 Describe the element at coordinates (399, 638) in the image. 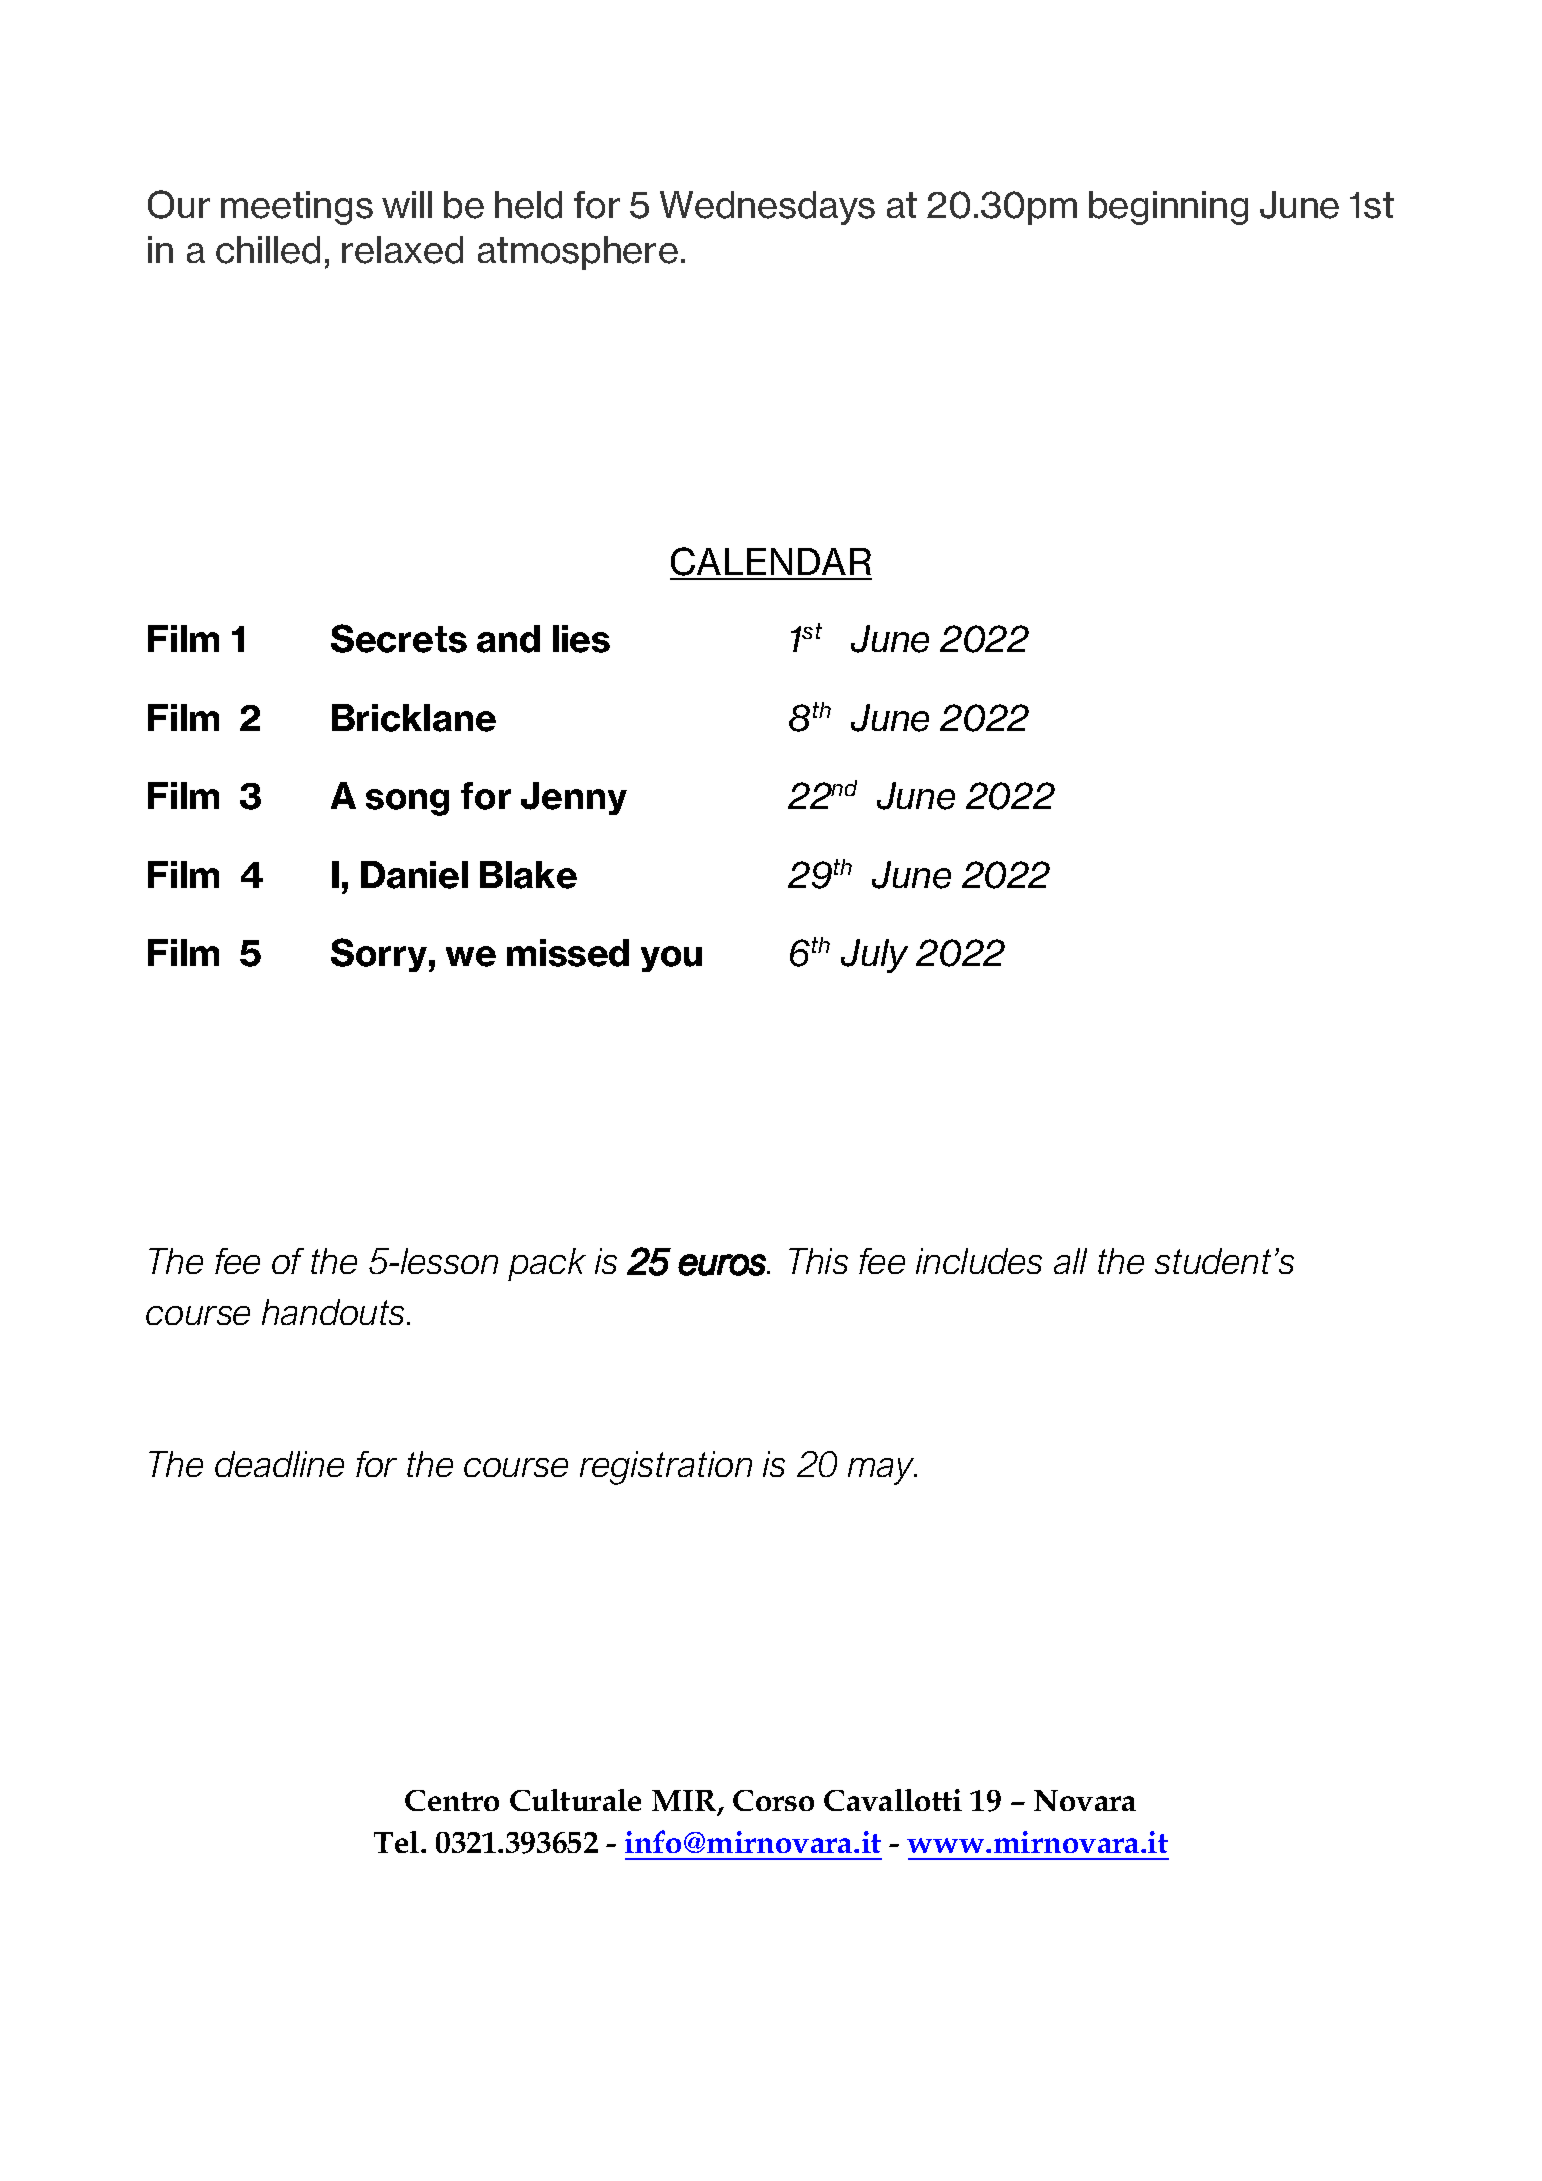

I see `Secrets` at that location.
